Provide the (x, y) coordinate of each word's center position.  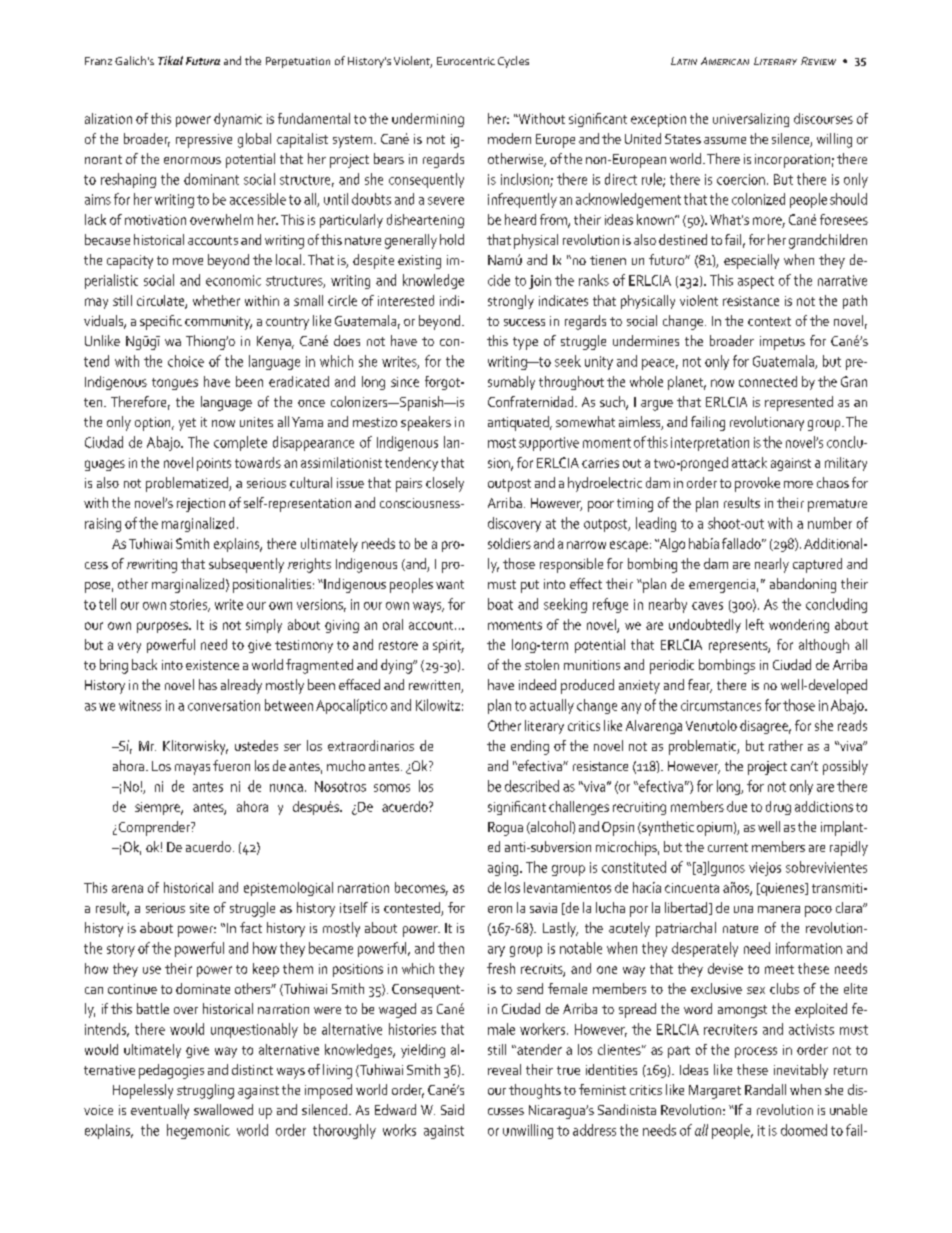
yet (187, 424)
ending (530, 747)
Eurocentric (466, 61)
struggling (205, 1091)
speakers (426, 423)
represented (799, 403)
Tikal (170, 60)
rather (786, 745)
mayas (192, 769)
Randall (765, 1089)
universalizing (751, 120)
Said (452, 1109)
